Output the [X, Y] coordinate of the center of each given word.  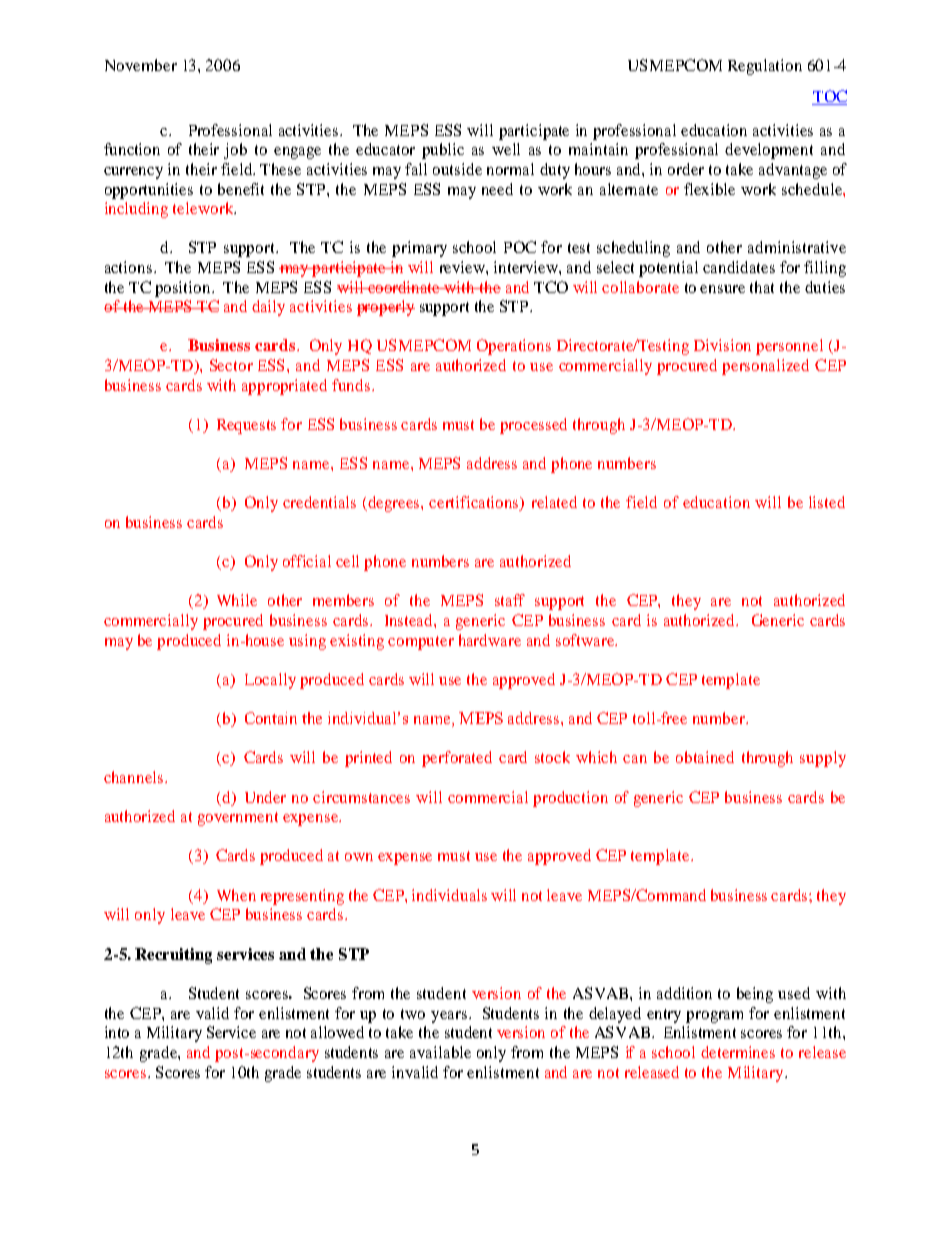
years [450, 1017]
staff [510, 600]
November [141, 65]
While [237, 600]
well [506, 149]
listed [827, 502]
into [117, 1032]
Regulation [765, 67]
